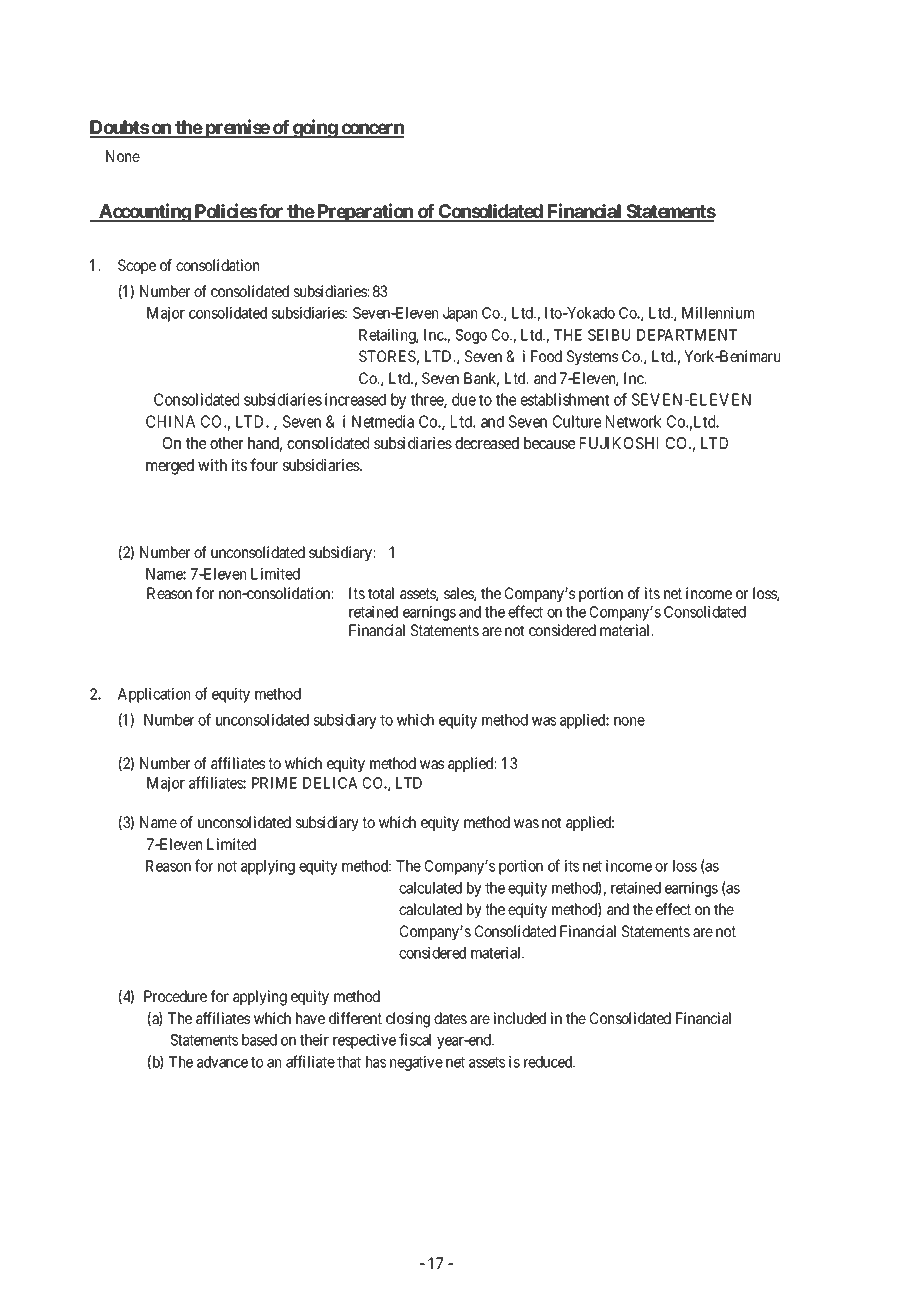  What do you see at coordinates (718, 313) in the screenshot?
I see `Millennium` at bounding box center [718, 313].
